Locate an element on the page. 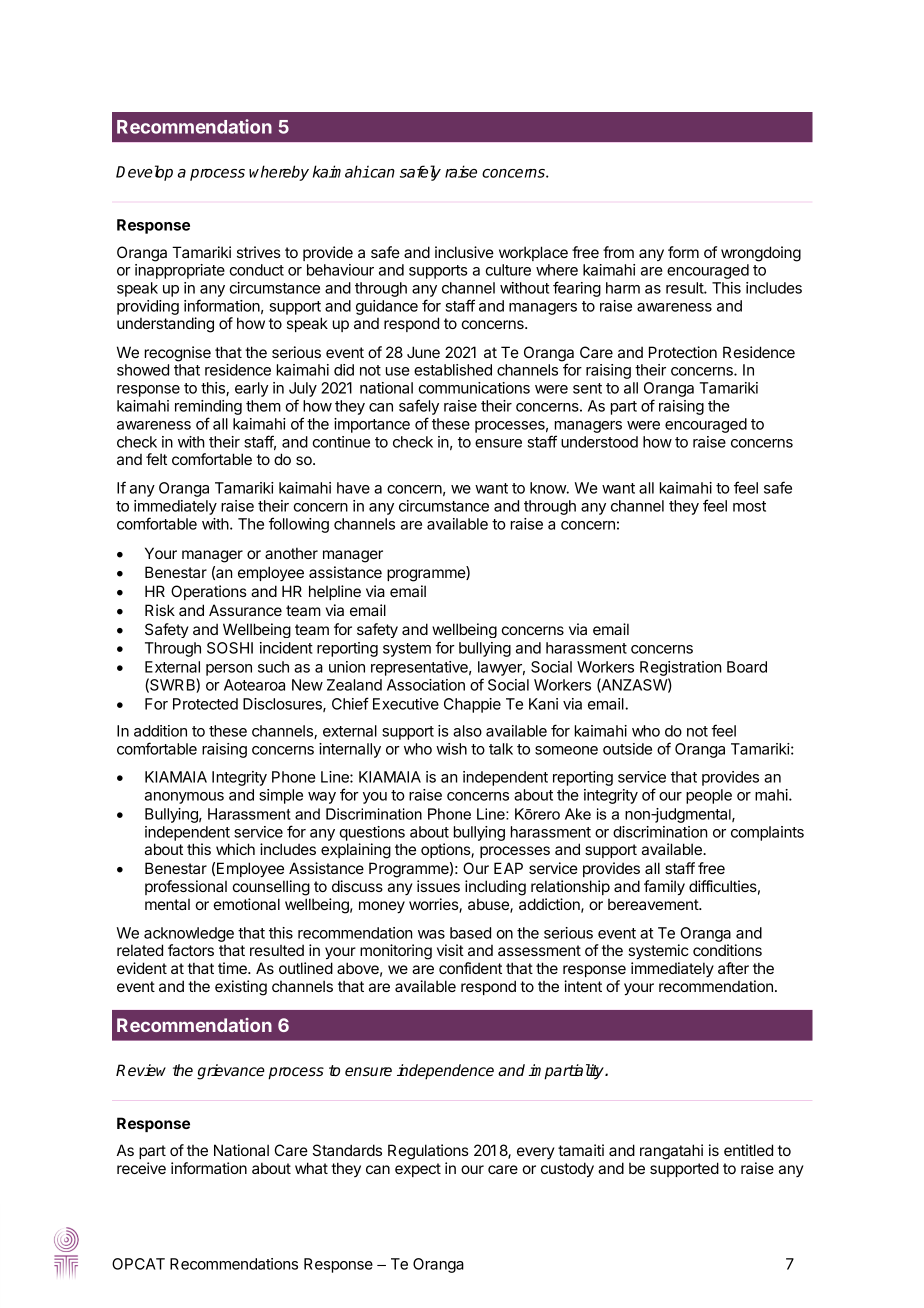 The height and width of the image is (1308, 924). people is located at coordinates (709, 796).
